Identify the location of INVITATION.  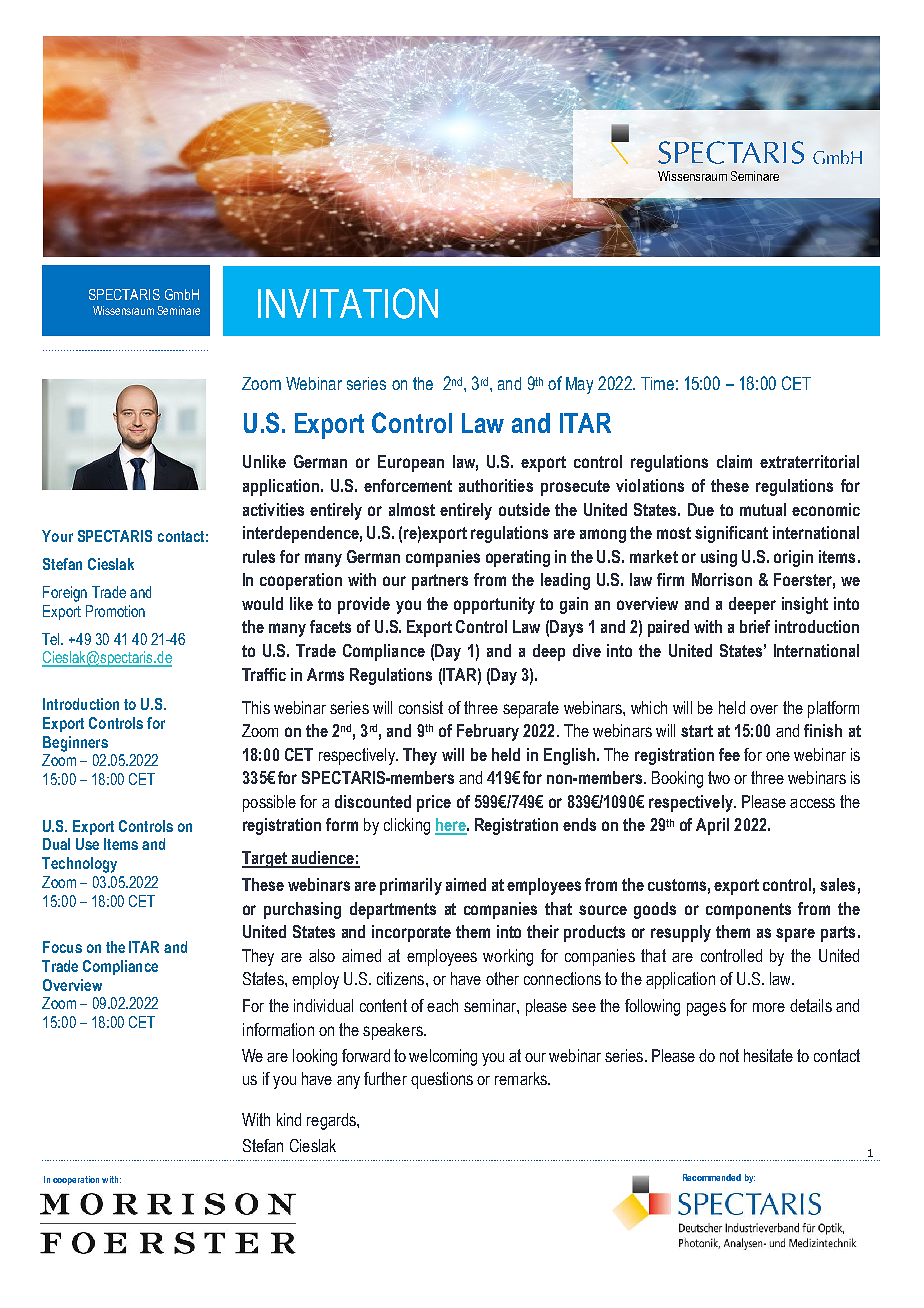
(348, 303).
